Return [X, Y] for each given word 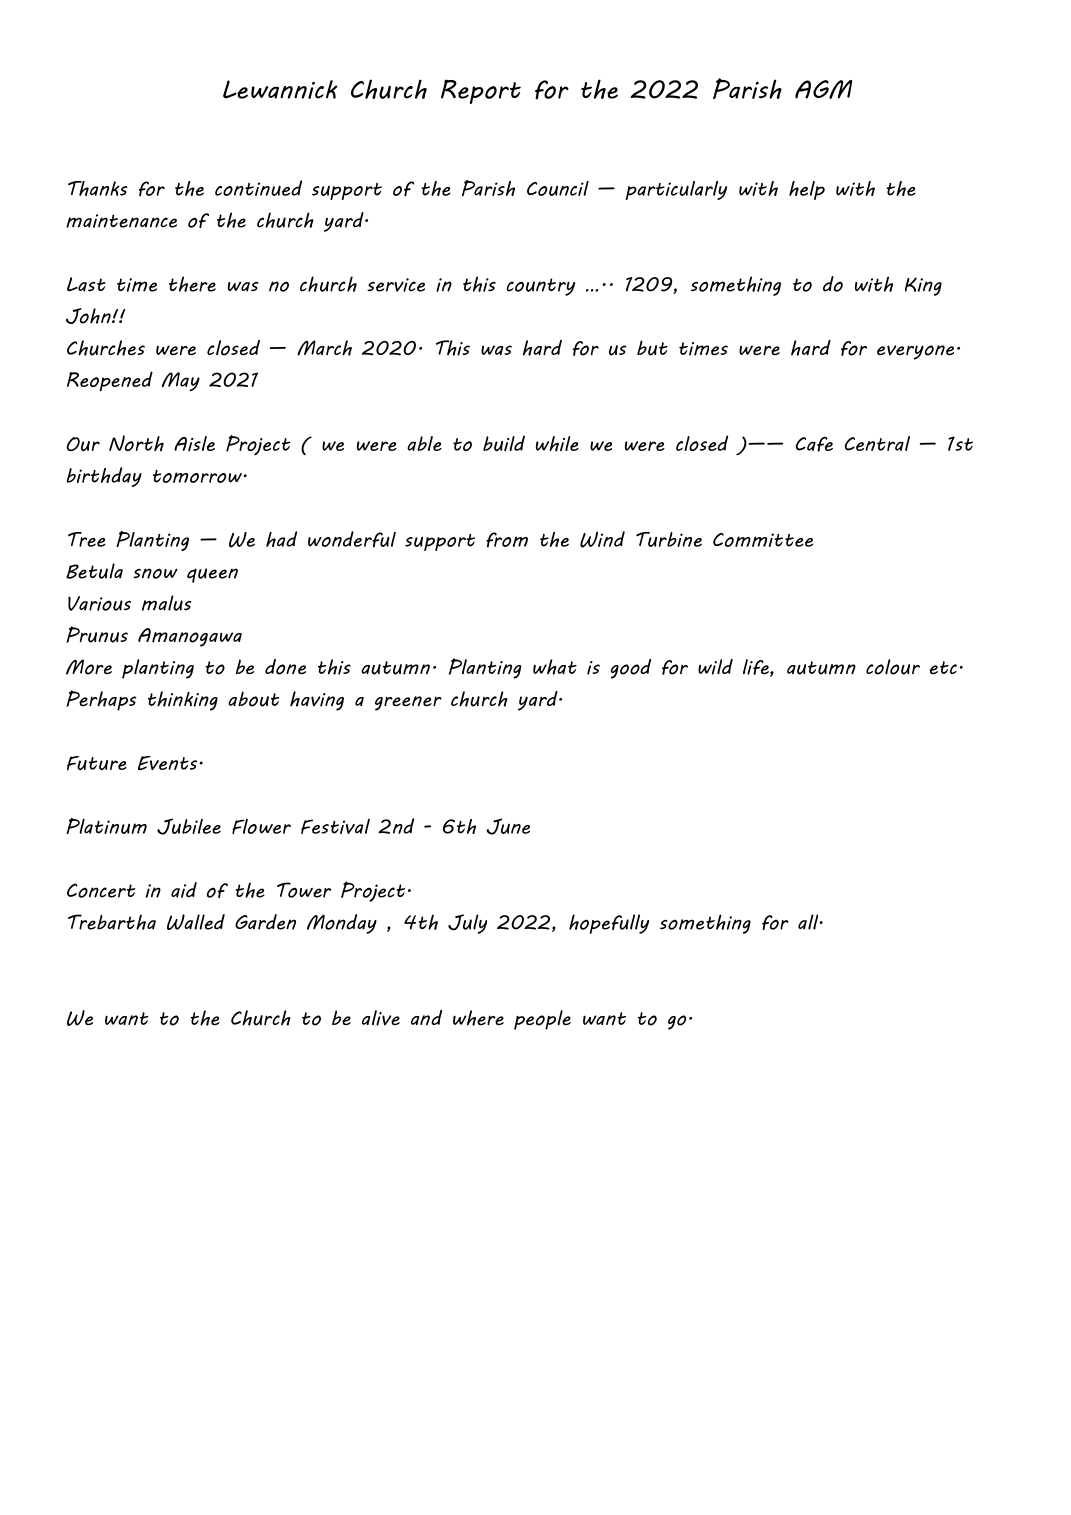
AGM [823, 89]
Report [481, 91]
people [542, 1020]
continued [258, 188]
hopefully [609, 924]
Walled [196, 922]
